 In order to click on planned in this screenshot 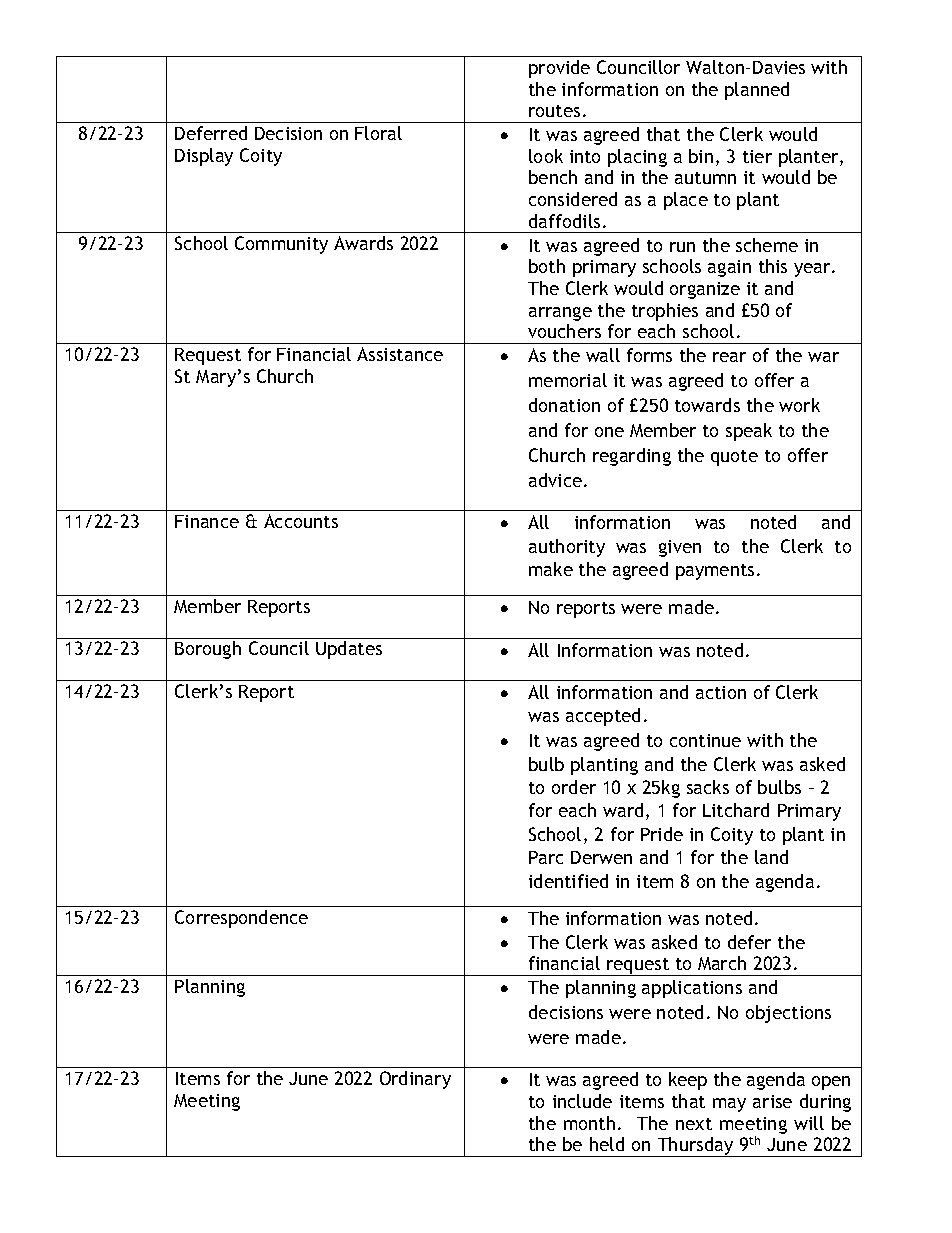, I will do `click(757, 91)`.
